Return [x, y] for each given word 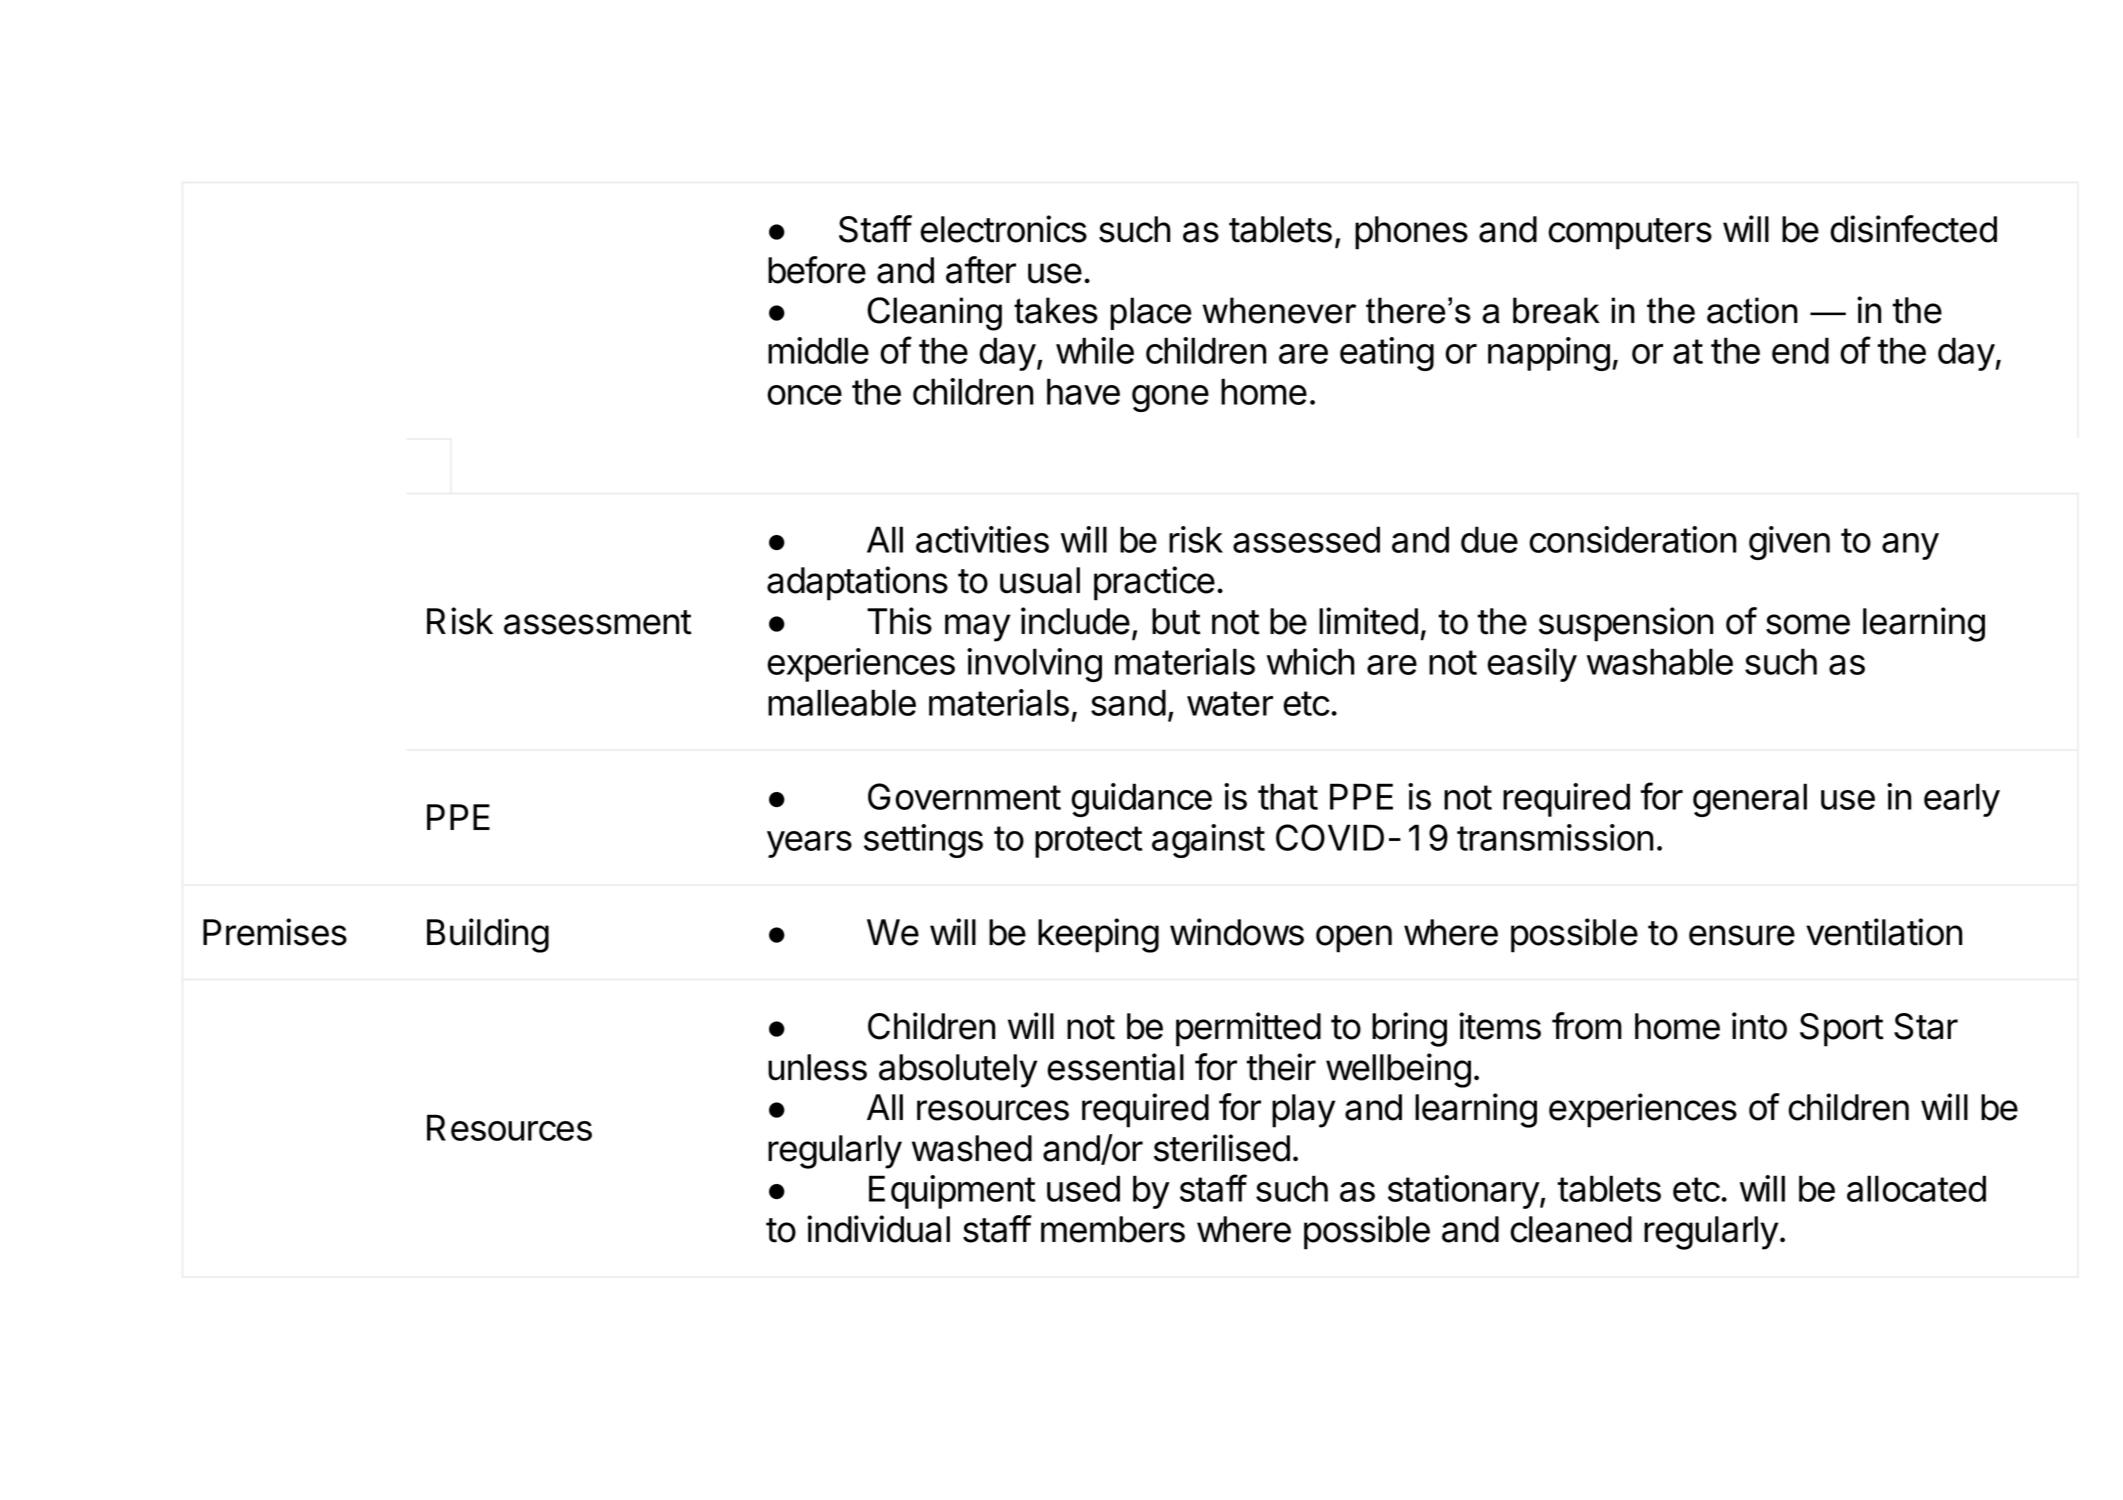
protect [1089, 842]
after [981, 270]
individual [878, 1229]
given [1789, 543]
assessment [598, 622]
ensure [1742, 935]
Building [488, 935]
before [817, 270]
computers [1630, 234]
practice [1154, 583]
